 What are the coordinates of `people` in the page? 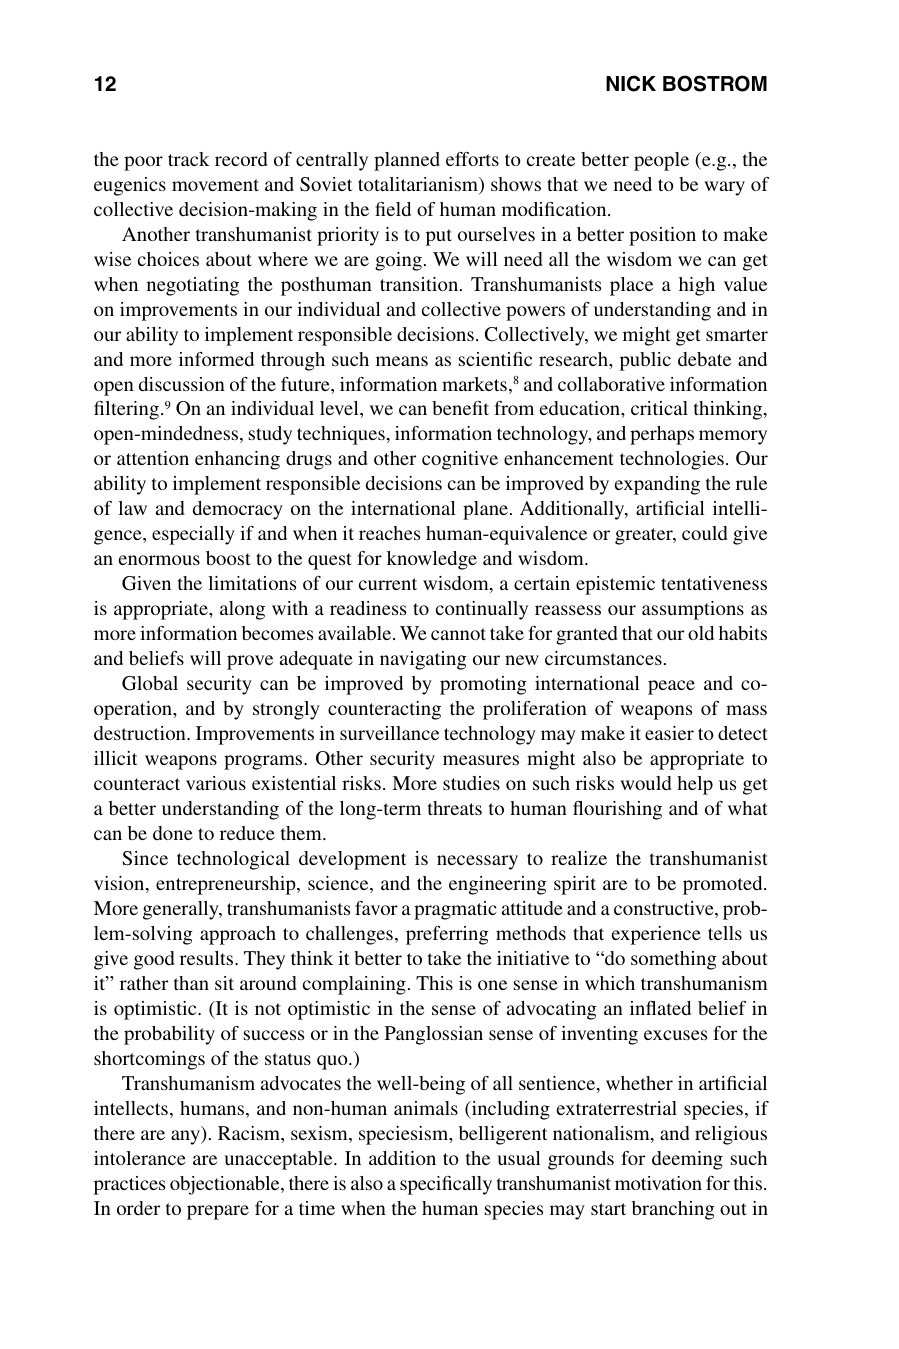 It's located at (661, 161).
